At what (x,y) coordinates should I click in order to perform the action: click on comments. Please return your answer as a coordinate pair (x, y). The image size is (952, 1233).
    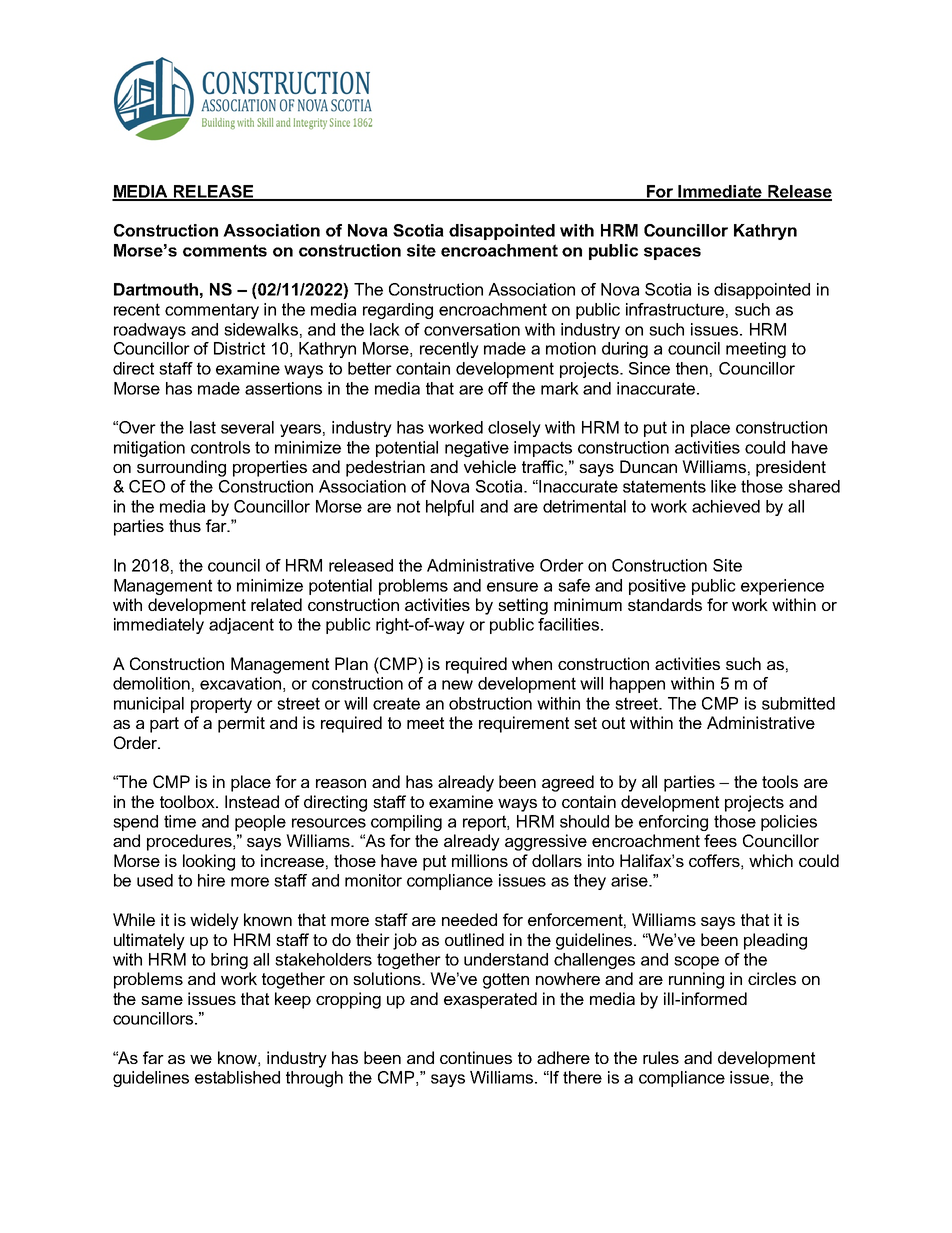
    Looking at the image, I should click on (225, 250).
